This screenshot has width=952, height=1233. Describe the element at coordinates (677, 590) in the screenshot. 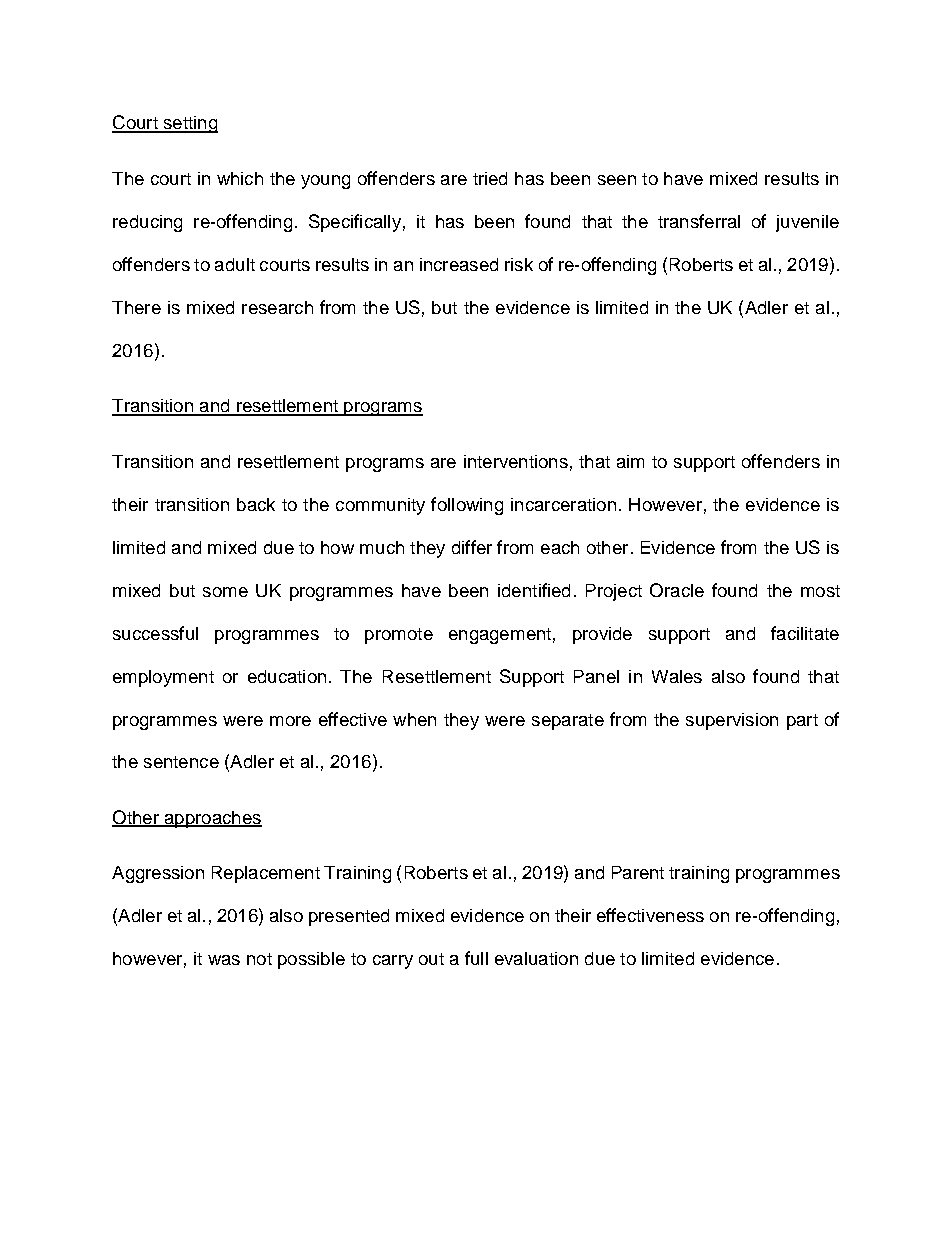

I see `Oracle` at that location.
